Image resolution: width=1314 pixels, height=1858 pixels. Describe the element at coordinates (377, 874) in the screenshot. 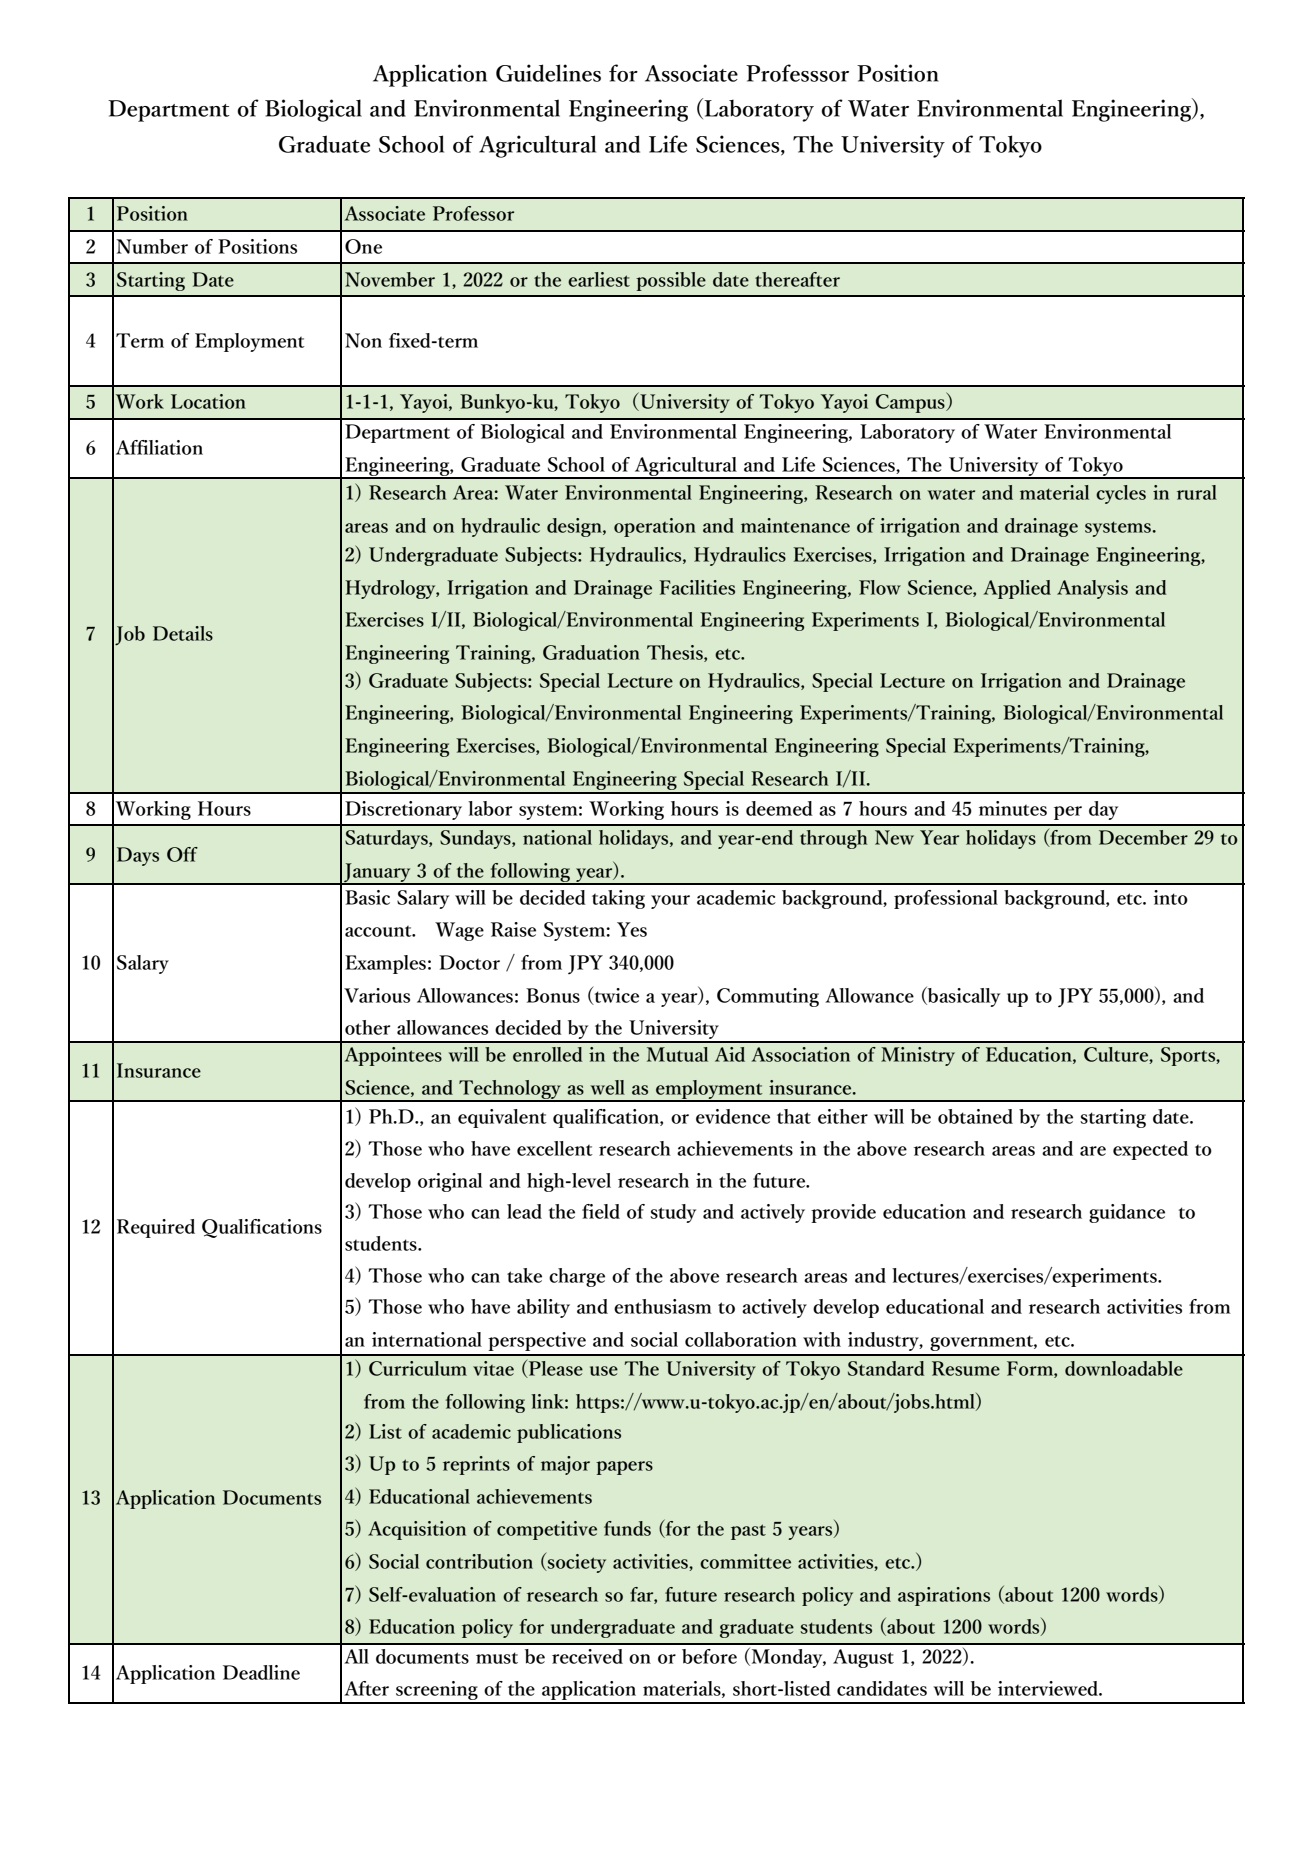

I see `January` at that location.
